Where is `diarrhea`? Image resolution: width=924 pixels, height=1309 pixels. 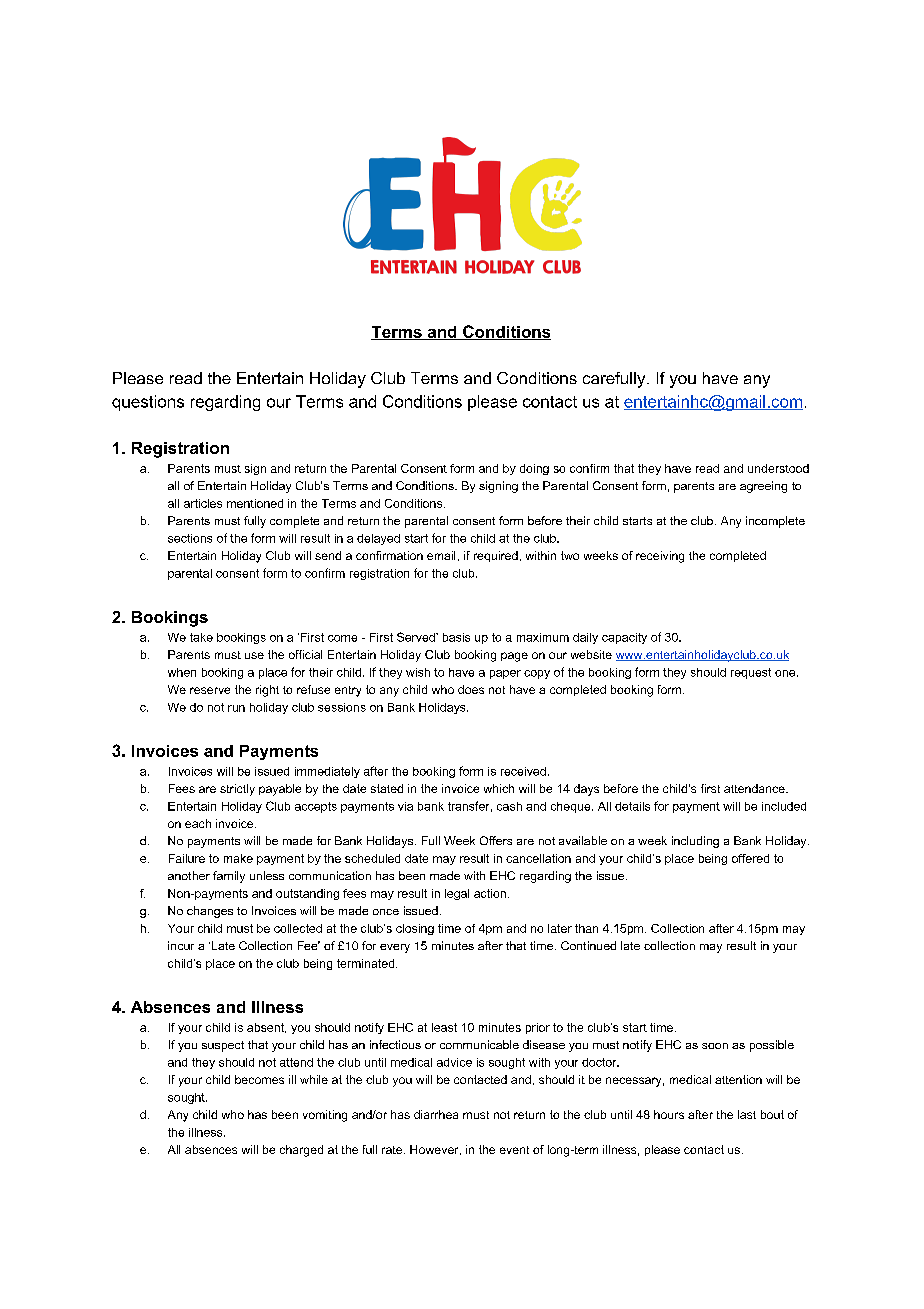 diarrhea is located at coordinates (436, 1114).
